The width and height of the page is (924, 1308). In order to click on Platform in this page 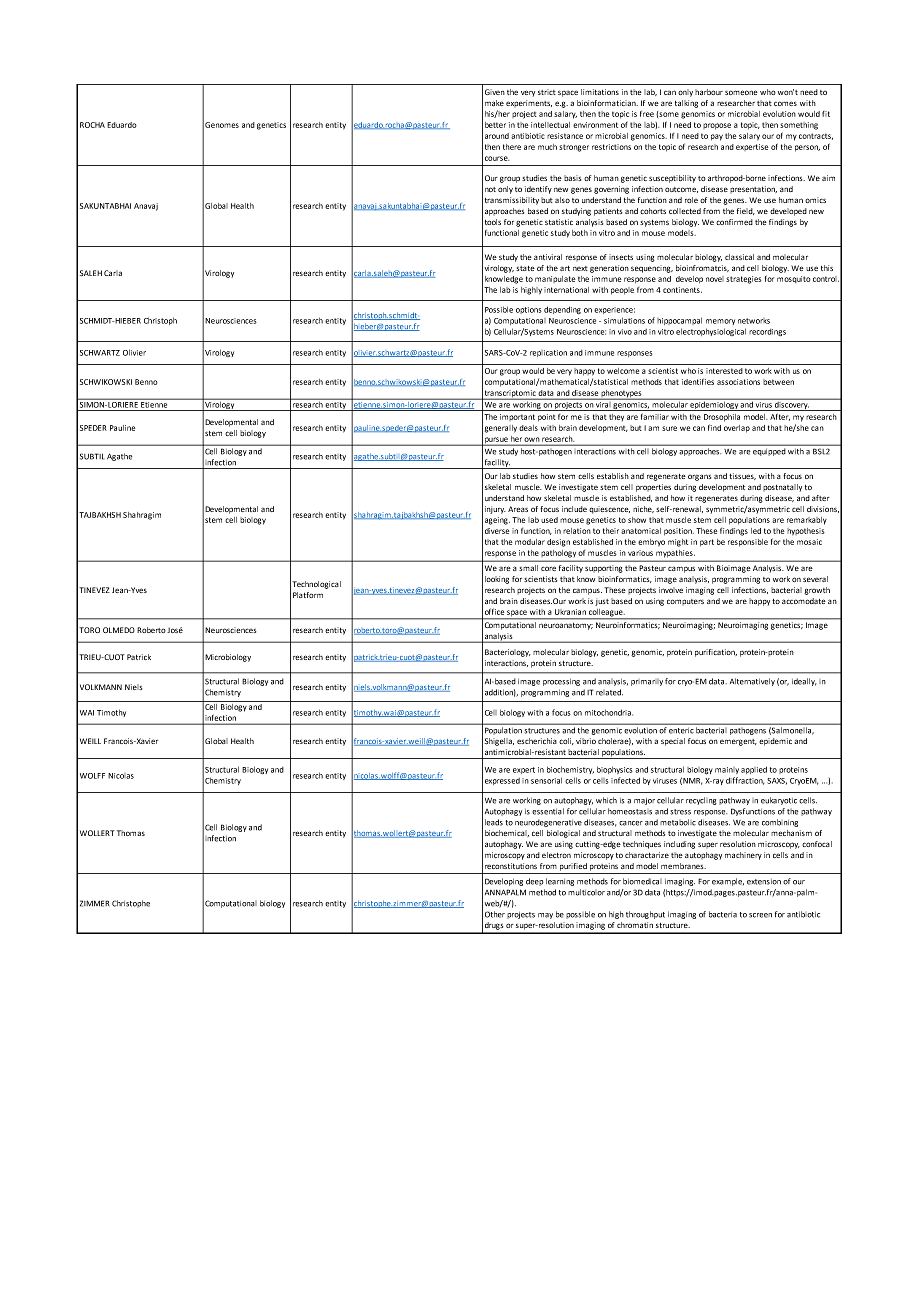, I will do `click(308, 595)`.
